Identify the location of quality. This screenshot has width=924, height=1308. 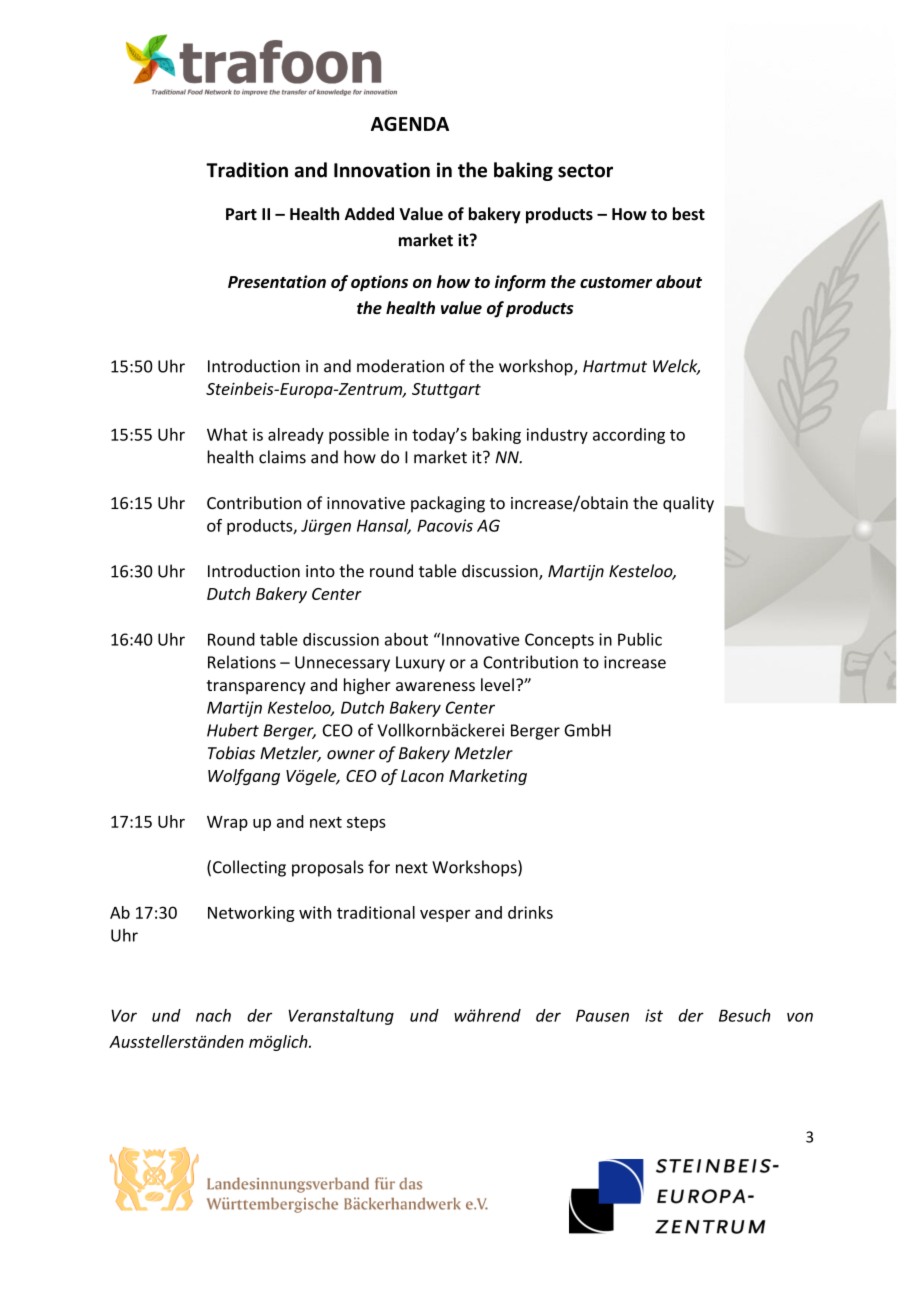
(688, 504).
